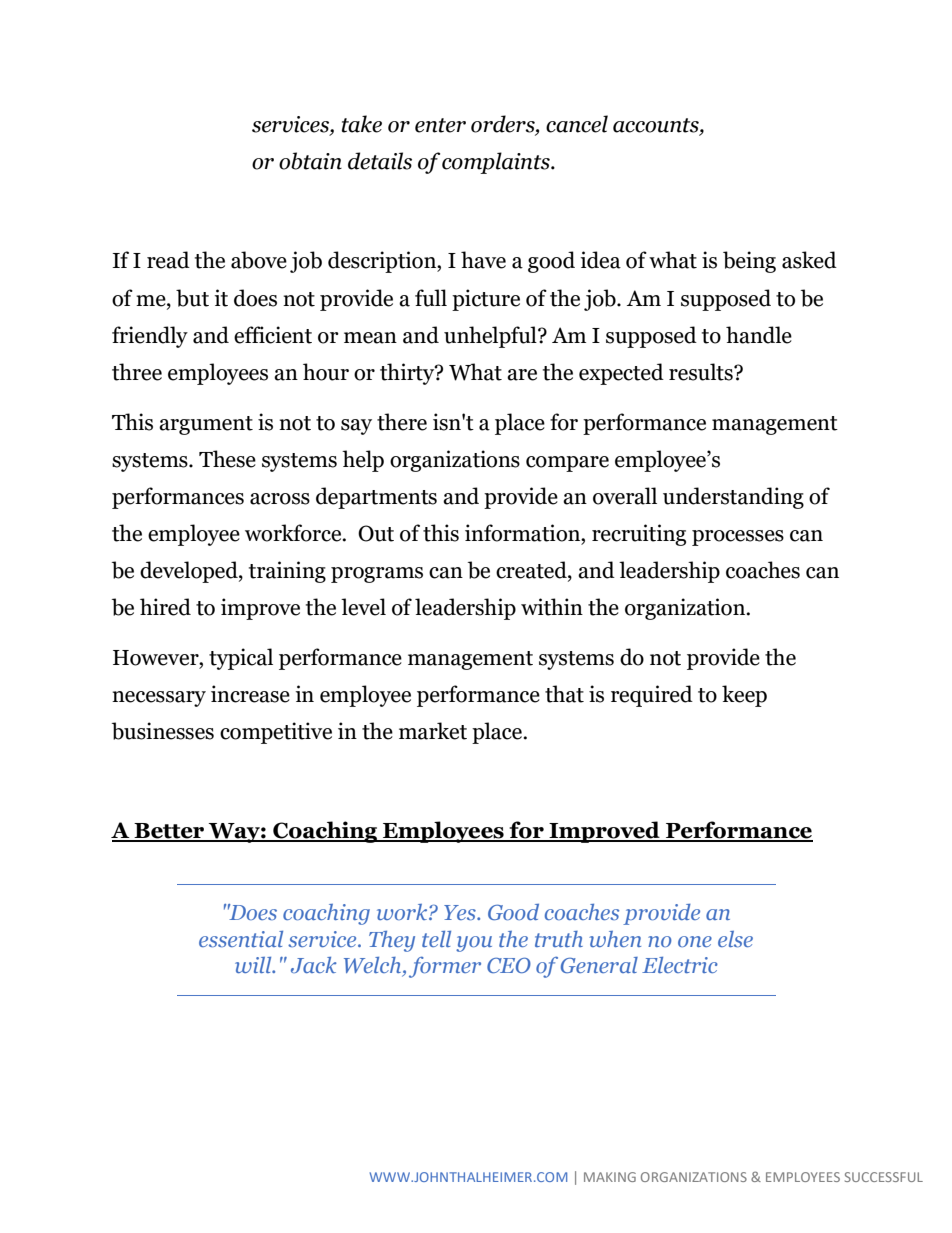  What do you see at coordinates (702, 372) in the document?
I see `results` at bounding box center [702, 372].
